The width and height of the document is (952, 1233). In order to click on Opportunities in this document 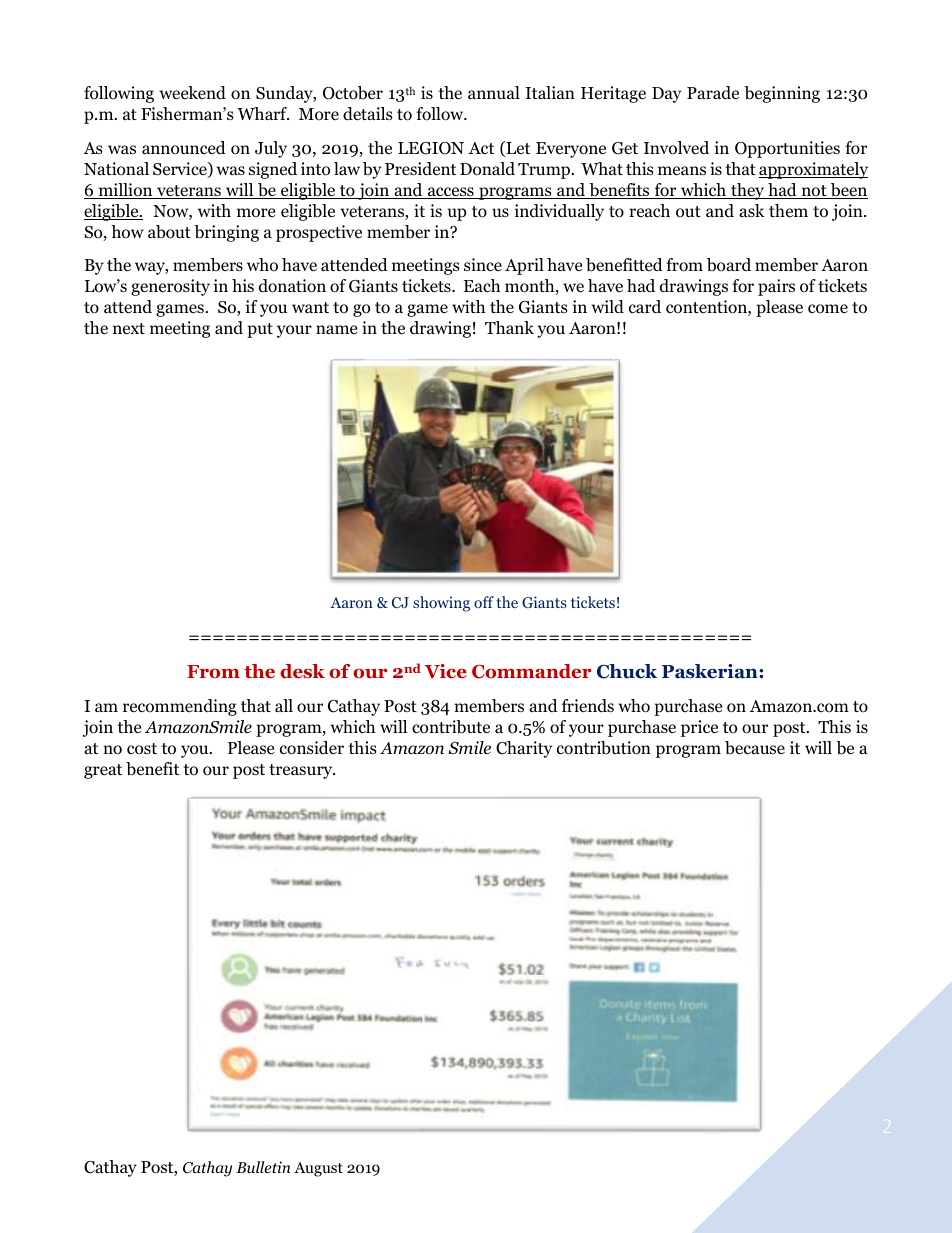, I will do `click(787, 149)`.
